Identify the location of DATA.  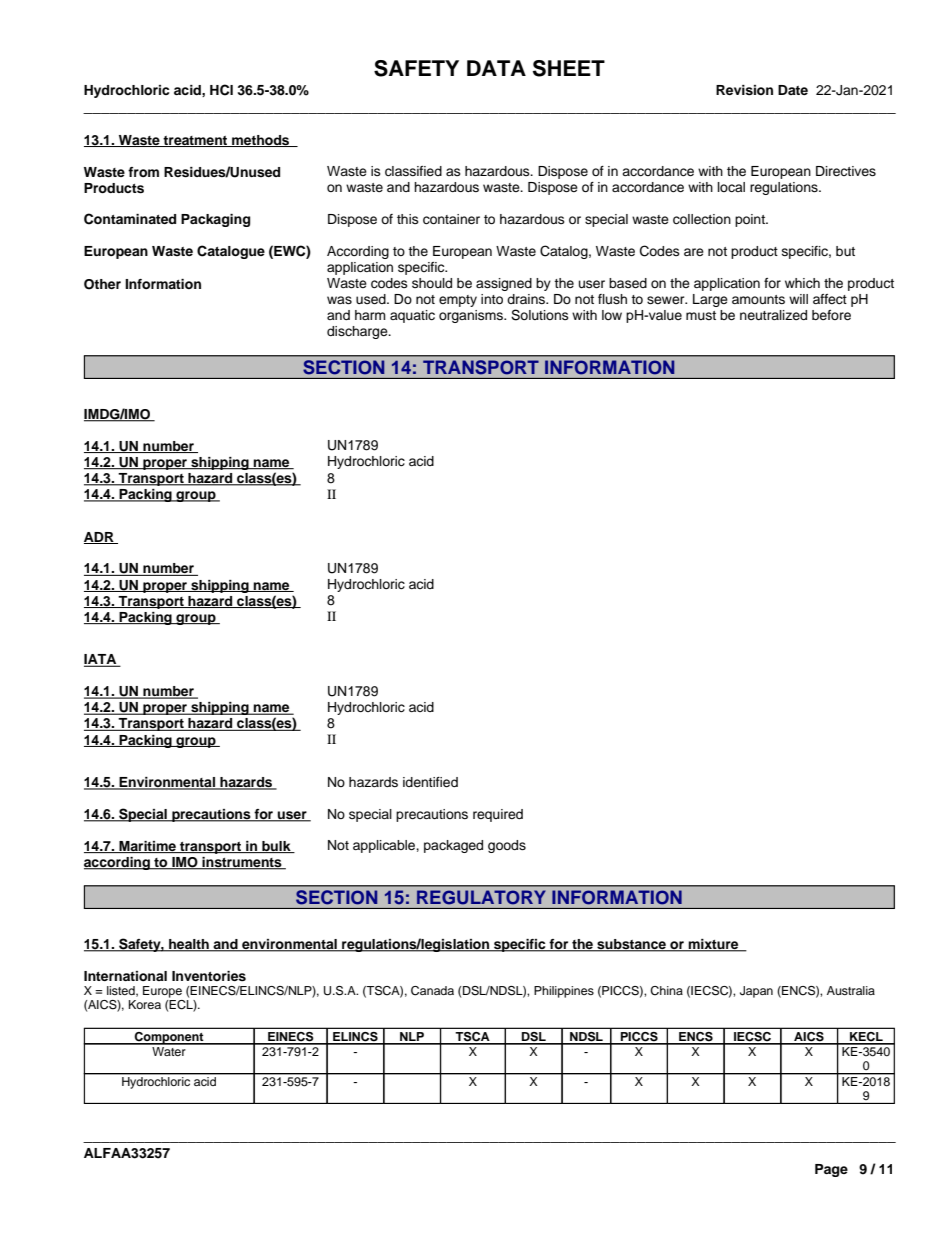
(496, 68).
